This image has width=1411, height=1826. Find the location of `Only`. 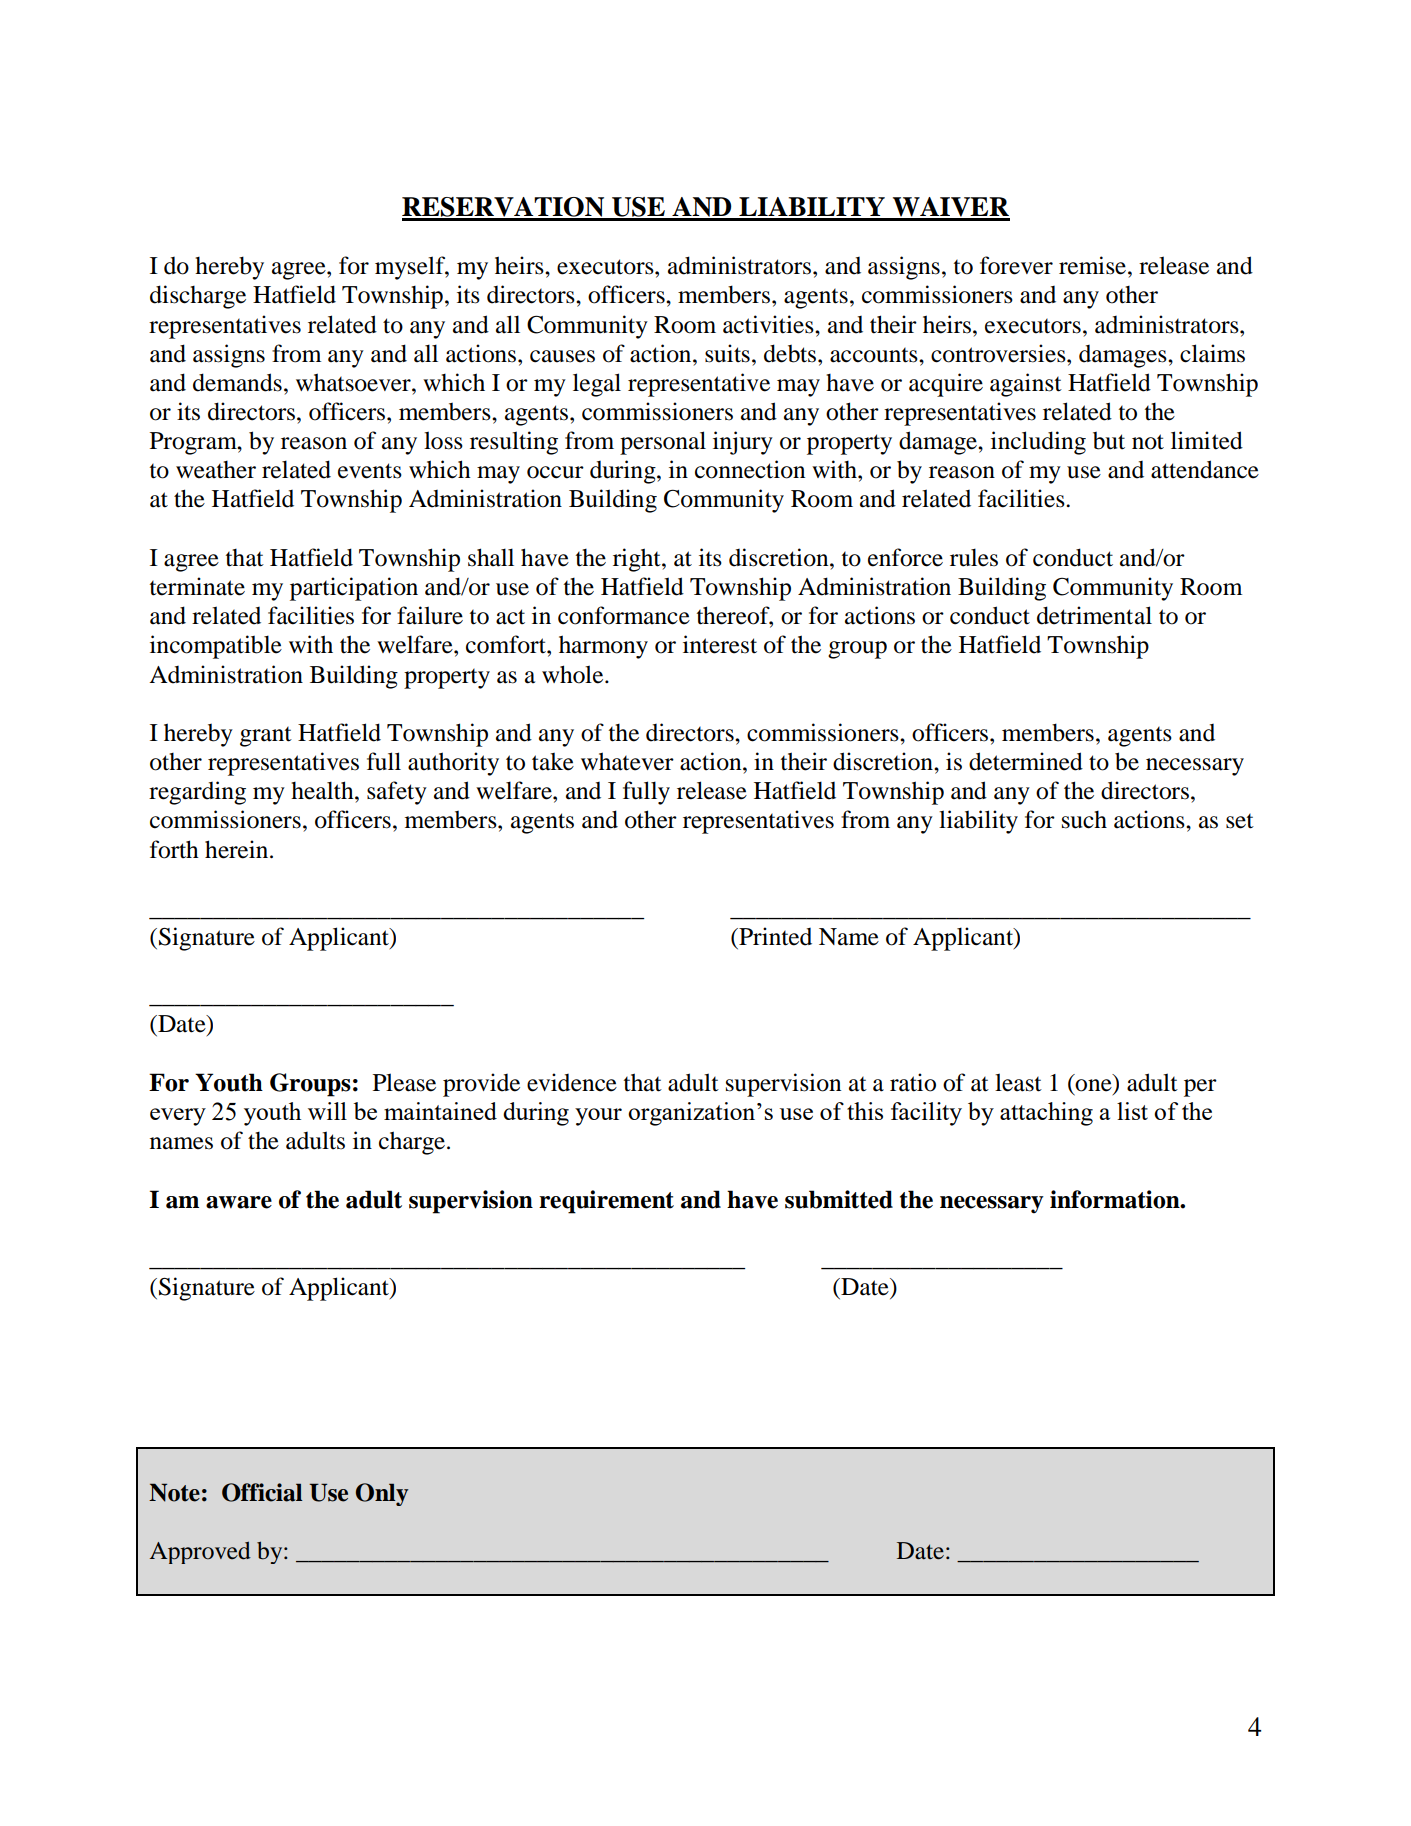

Only is located at coordinates (382, 1494).
